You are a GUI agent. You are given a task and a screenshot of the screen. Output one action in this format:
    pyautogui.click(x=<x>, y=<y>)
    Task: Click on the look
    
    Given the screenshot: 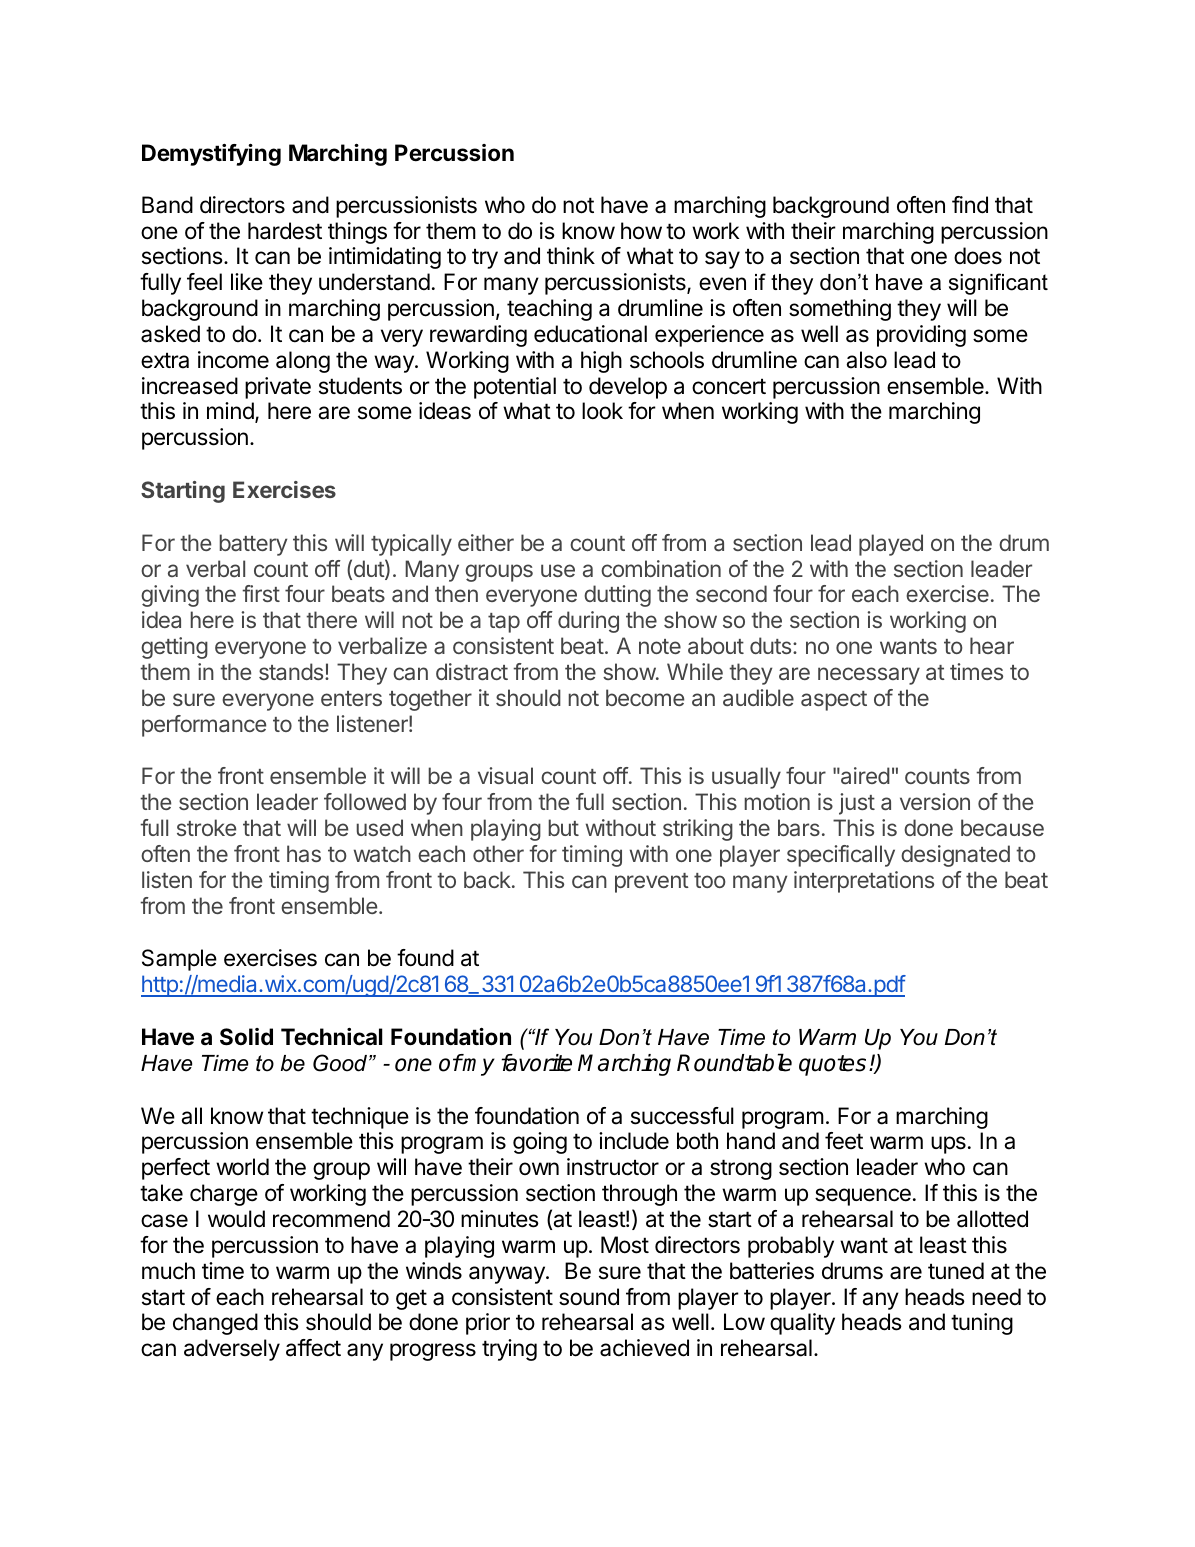 What is the action you would take?
    pyautogui.click(x=602, y=411)
